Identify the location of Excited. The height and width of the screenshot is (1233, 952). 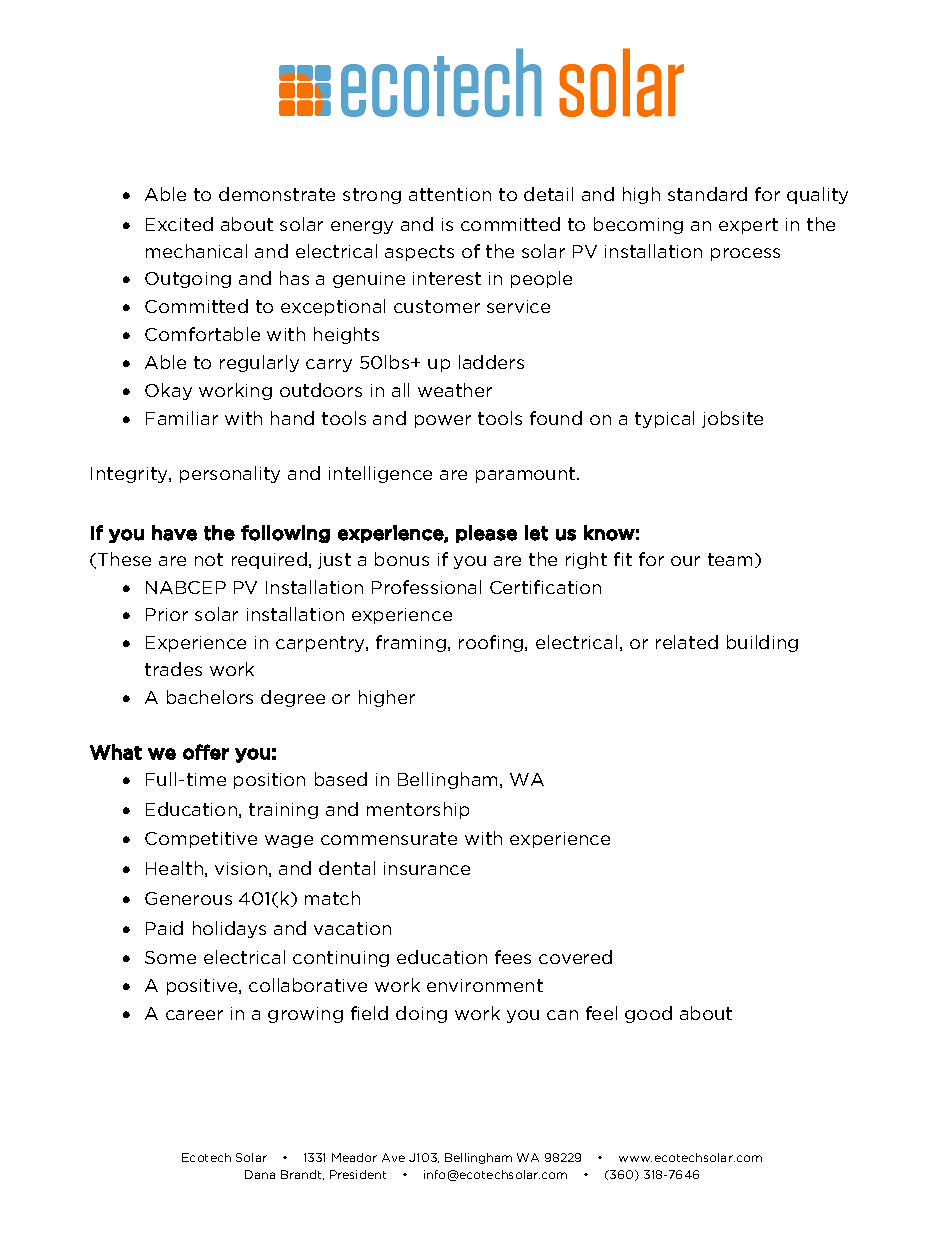
(179, 224).
